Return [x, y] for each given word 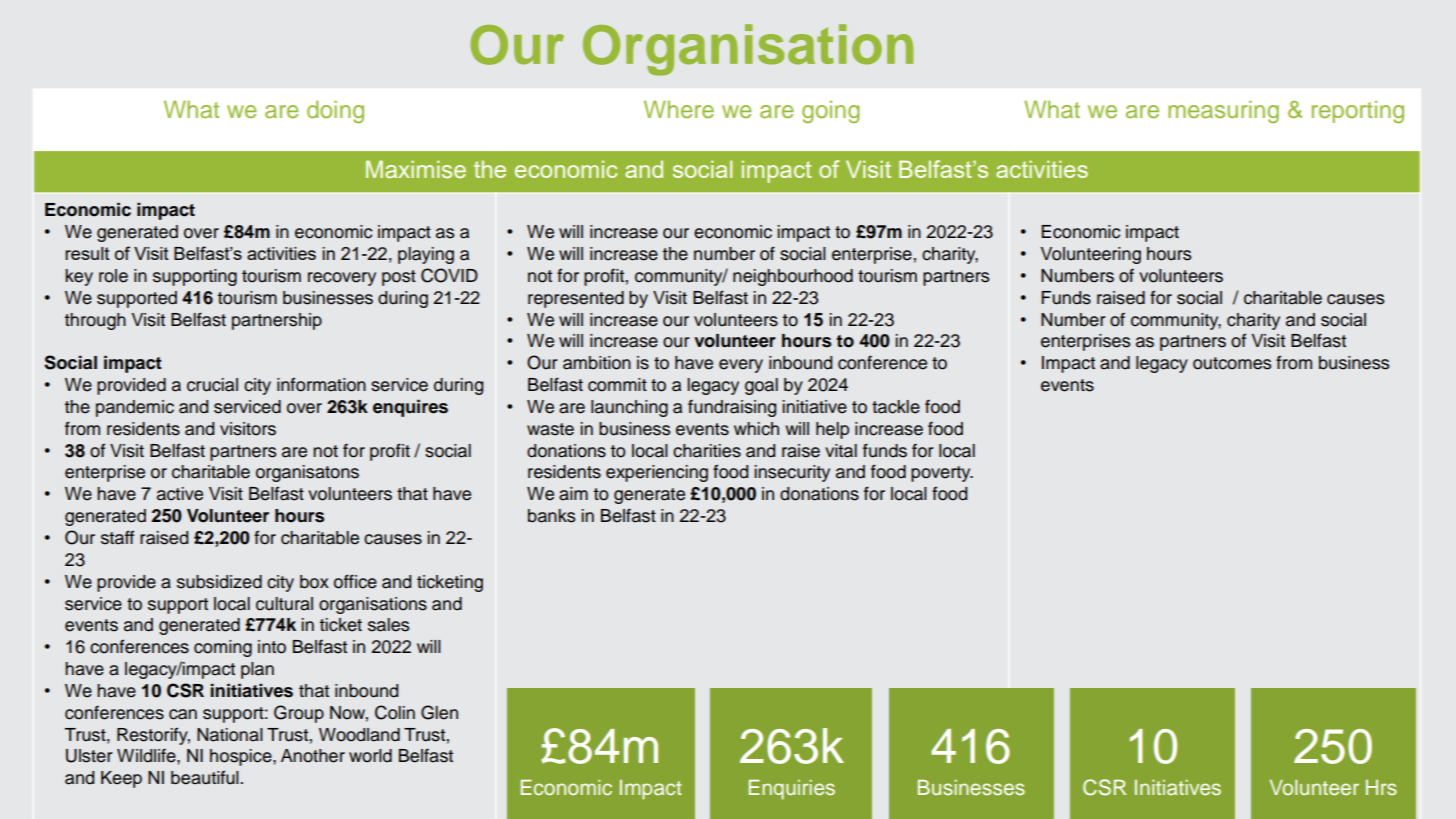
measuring [1223, 111]
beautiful [205, 778]
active [180, 494]
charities [707, 451]
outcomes [1232, 363]
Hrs [1381, 787]
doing [335, 111]
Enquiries [792, 790]
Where [679, 109]
